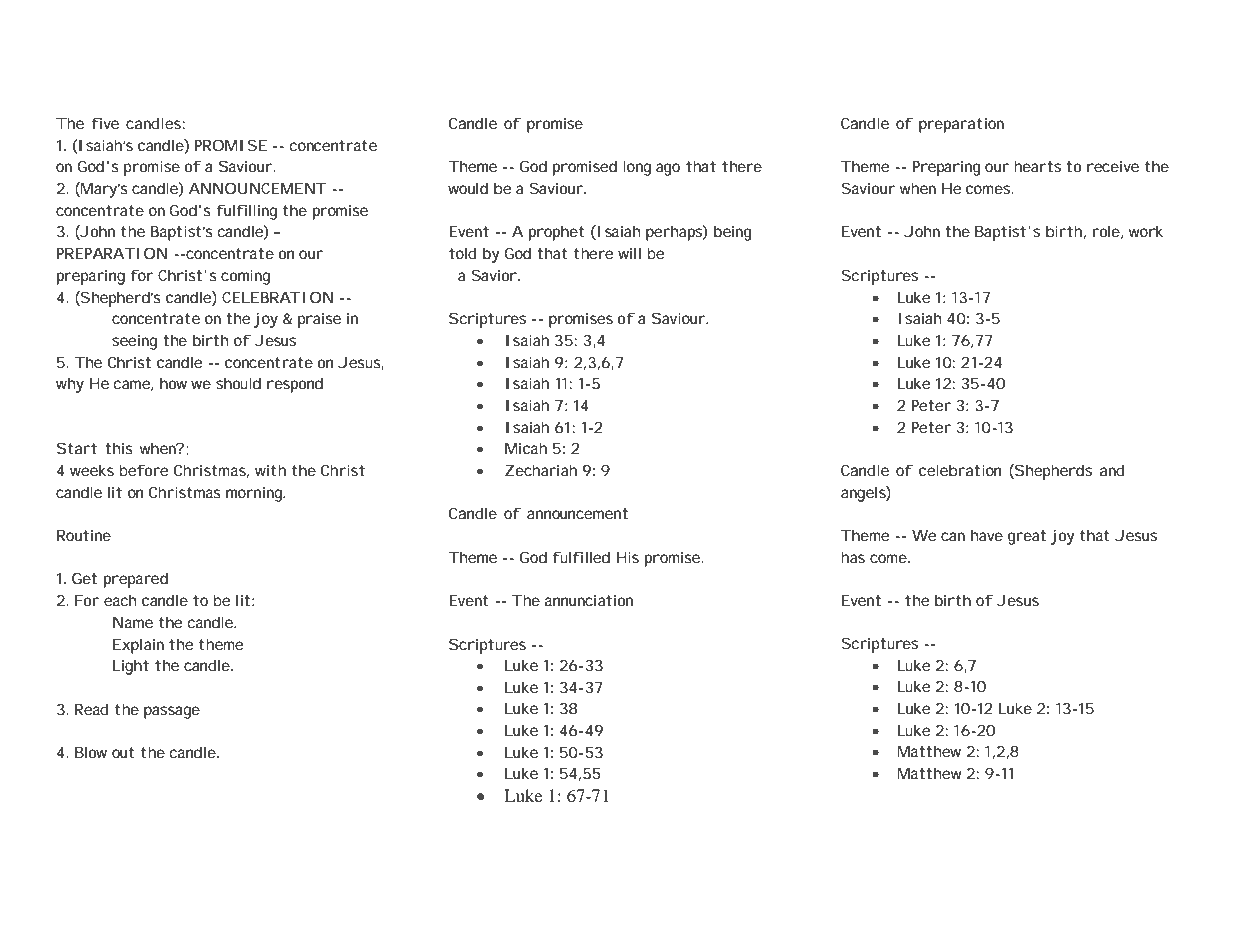  Describe the element at coordinates (172, 712) in the screenshot. I see `passage` at that location.
